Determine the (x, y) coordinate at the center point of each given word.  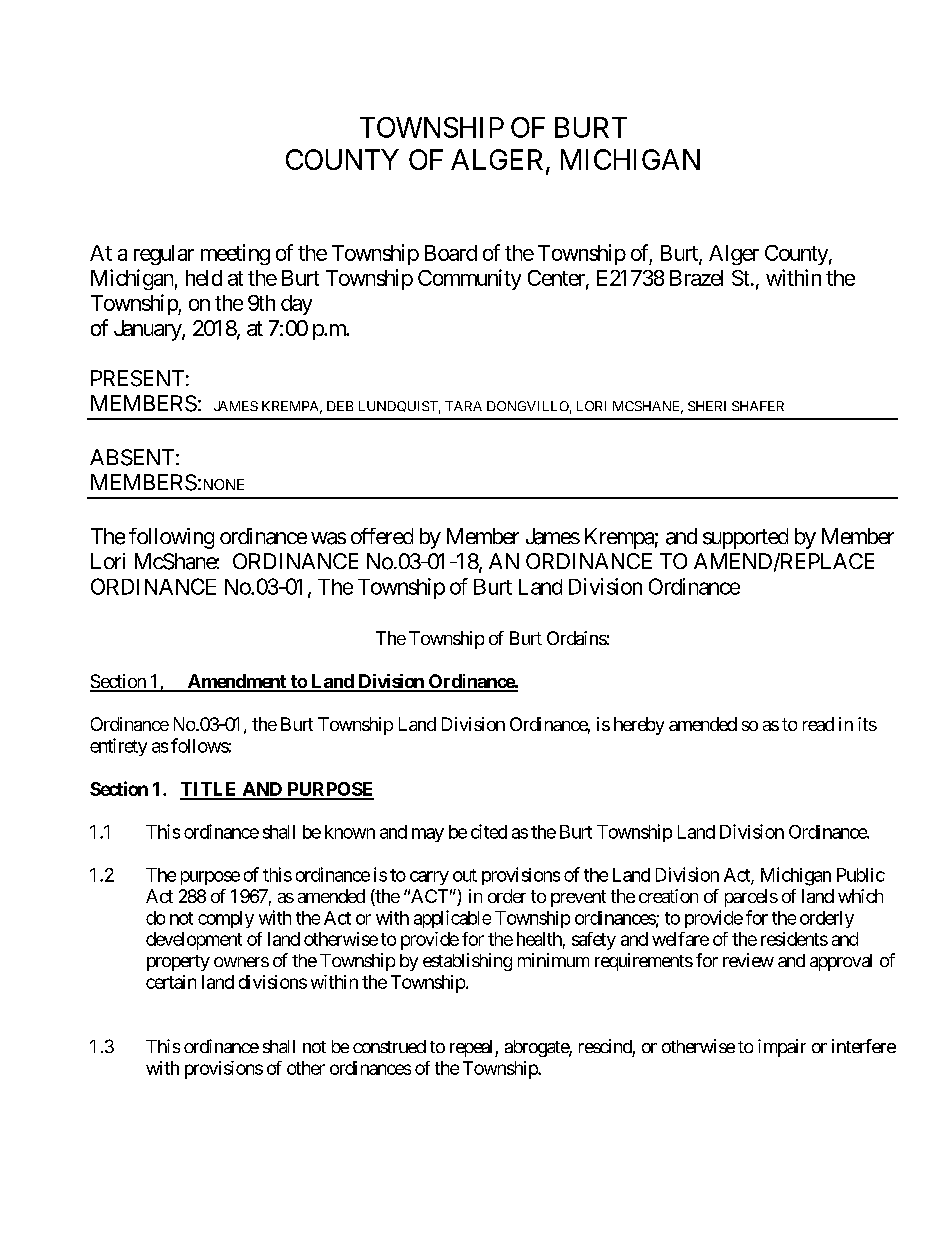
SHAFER (758, 406)
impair (782, 1048)
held (204, 278)
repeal (473, 1048)
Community (469, 279)
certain (171, 982)
